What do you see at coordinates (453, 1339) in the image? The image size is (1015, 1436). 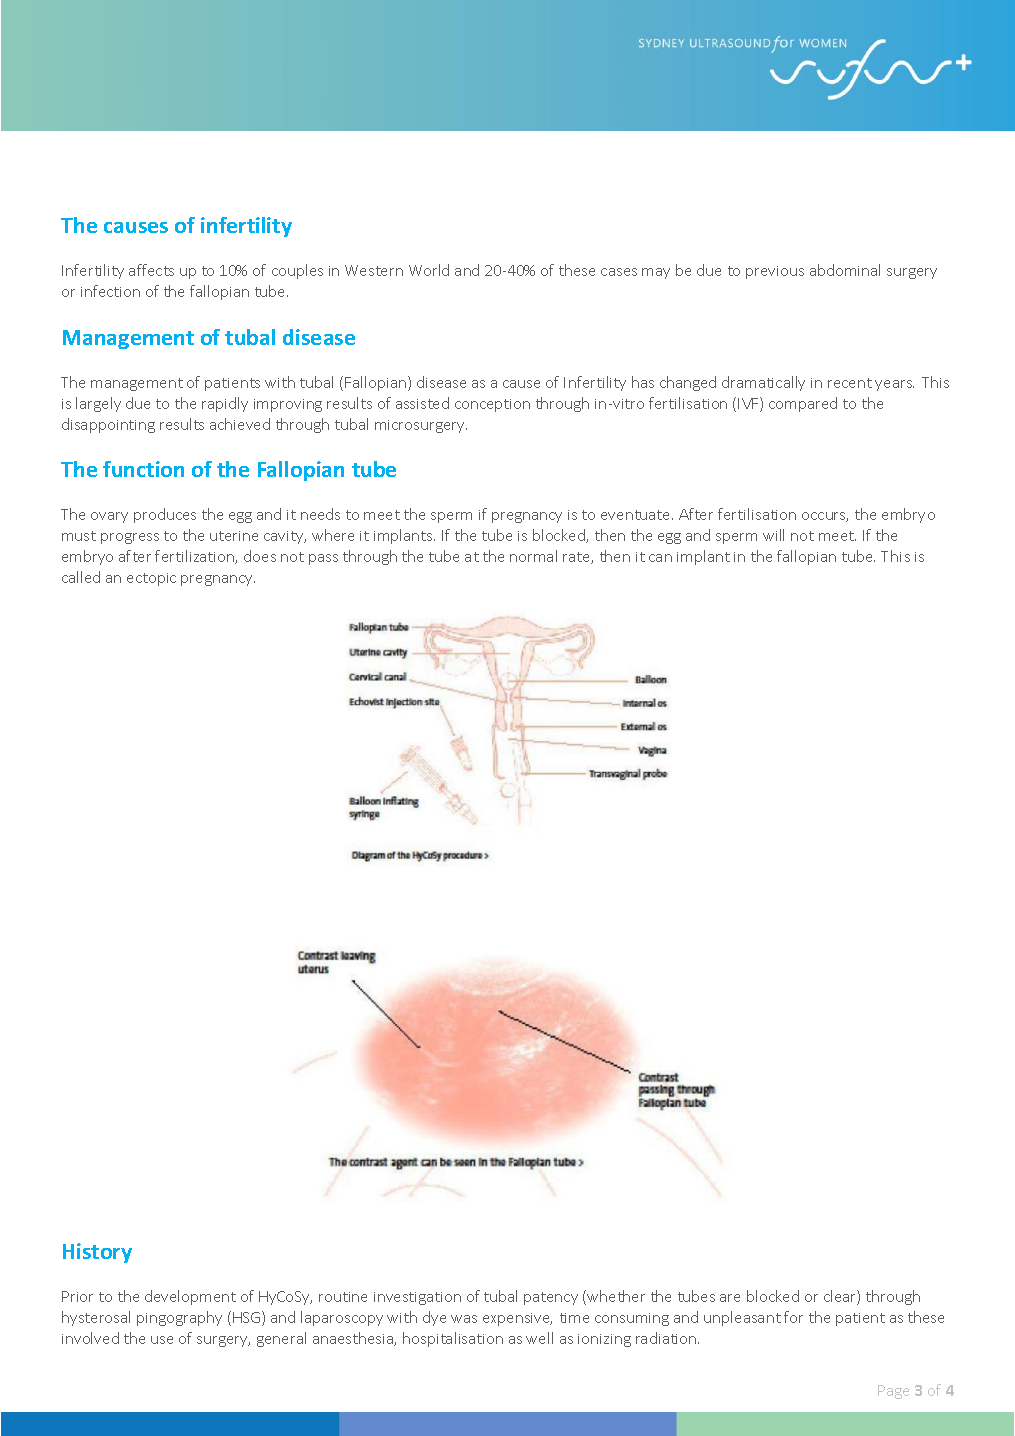 I see `hospitalisation` at bounding box center [453, 1339].
